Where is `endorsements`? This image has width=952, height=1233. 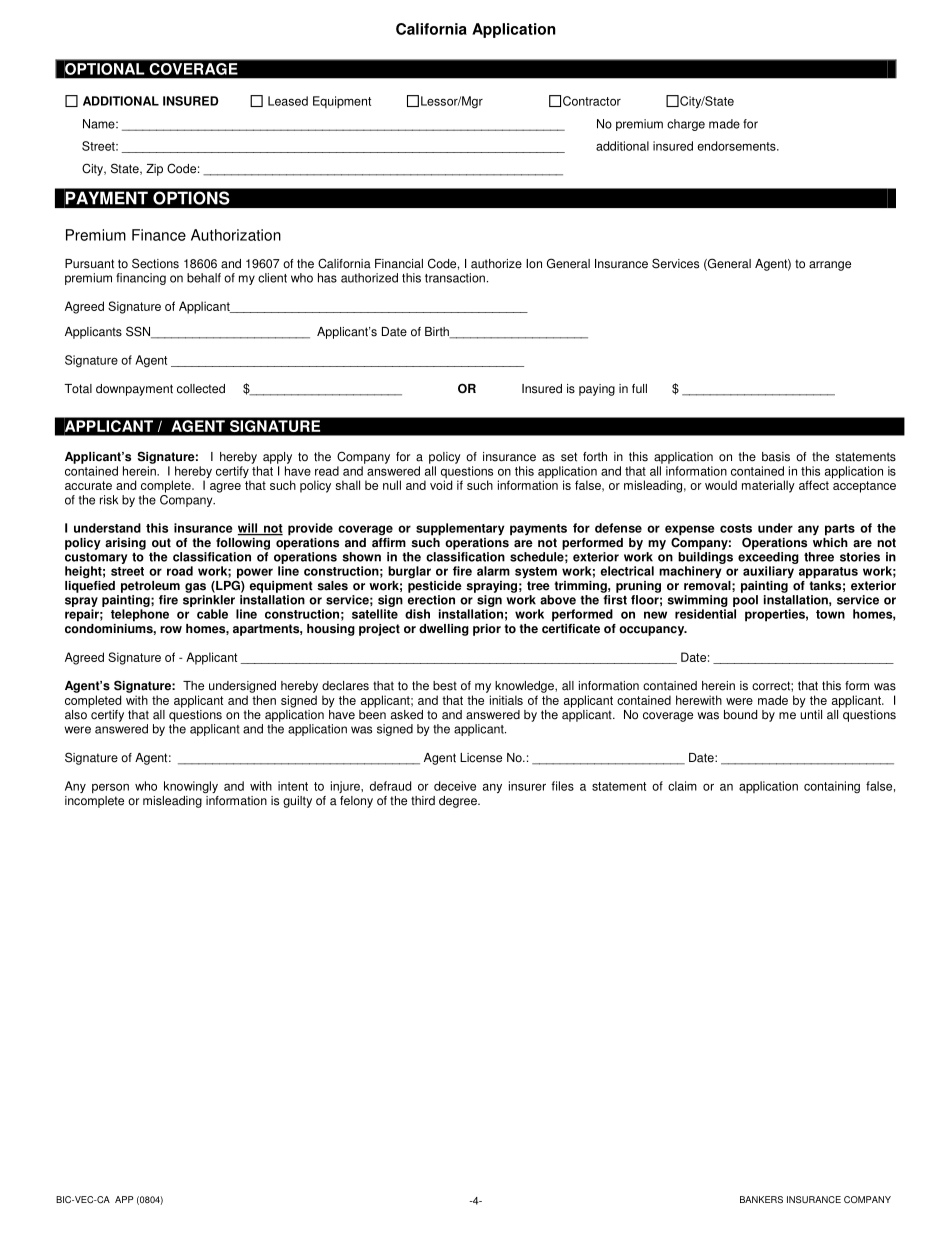 endorsements is located at coordinates (737, 146).
